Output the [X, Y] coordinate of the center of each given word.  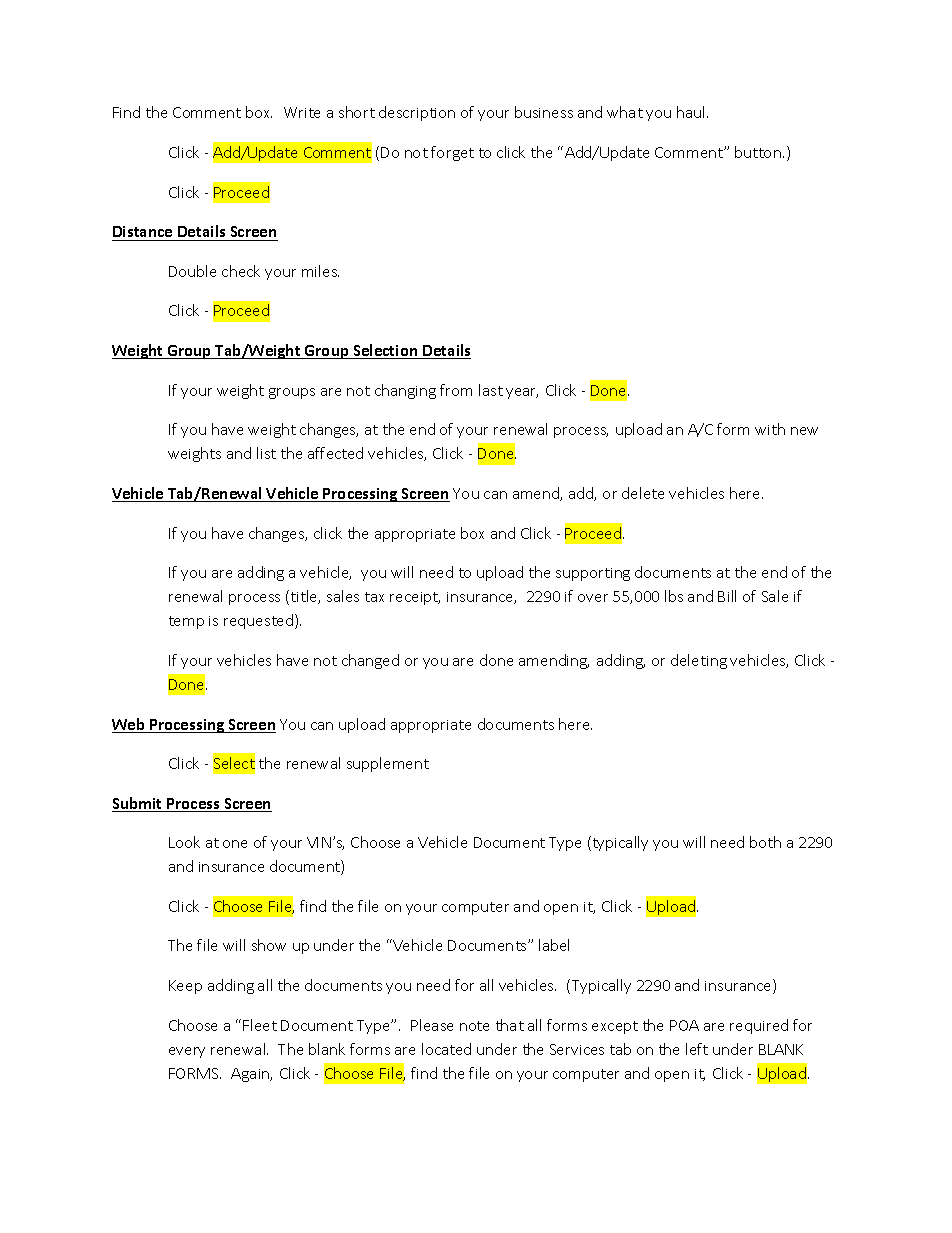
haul [690, 112]
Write [302, 112]
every [187, 1052]
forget [452, 153]
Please [432, 1025]
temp [186, 622]
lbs [674, 596]
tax [374, 597]
